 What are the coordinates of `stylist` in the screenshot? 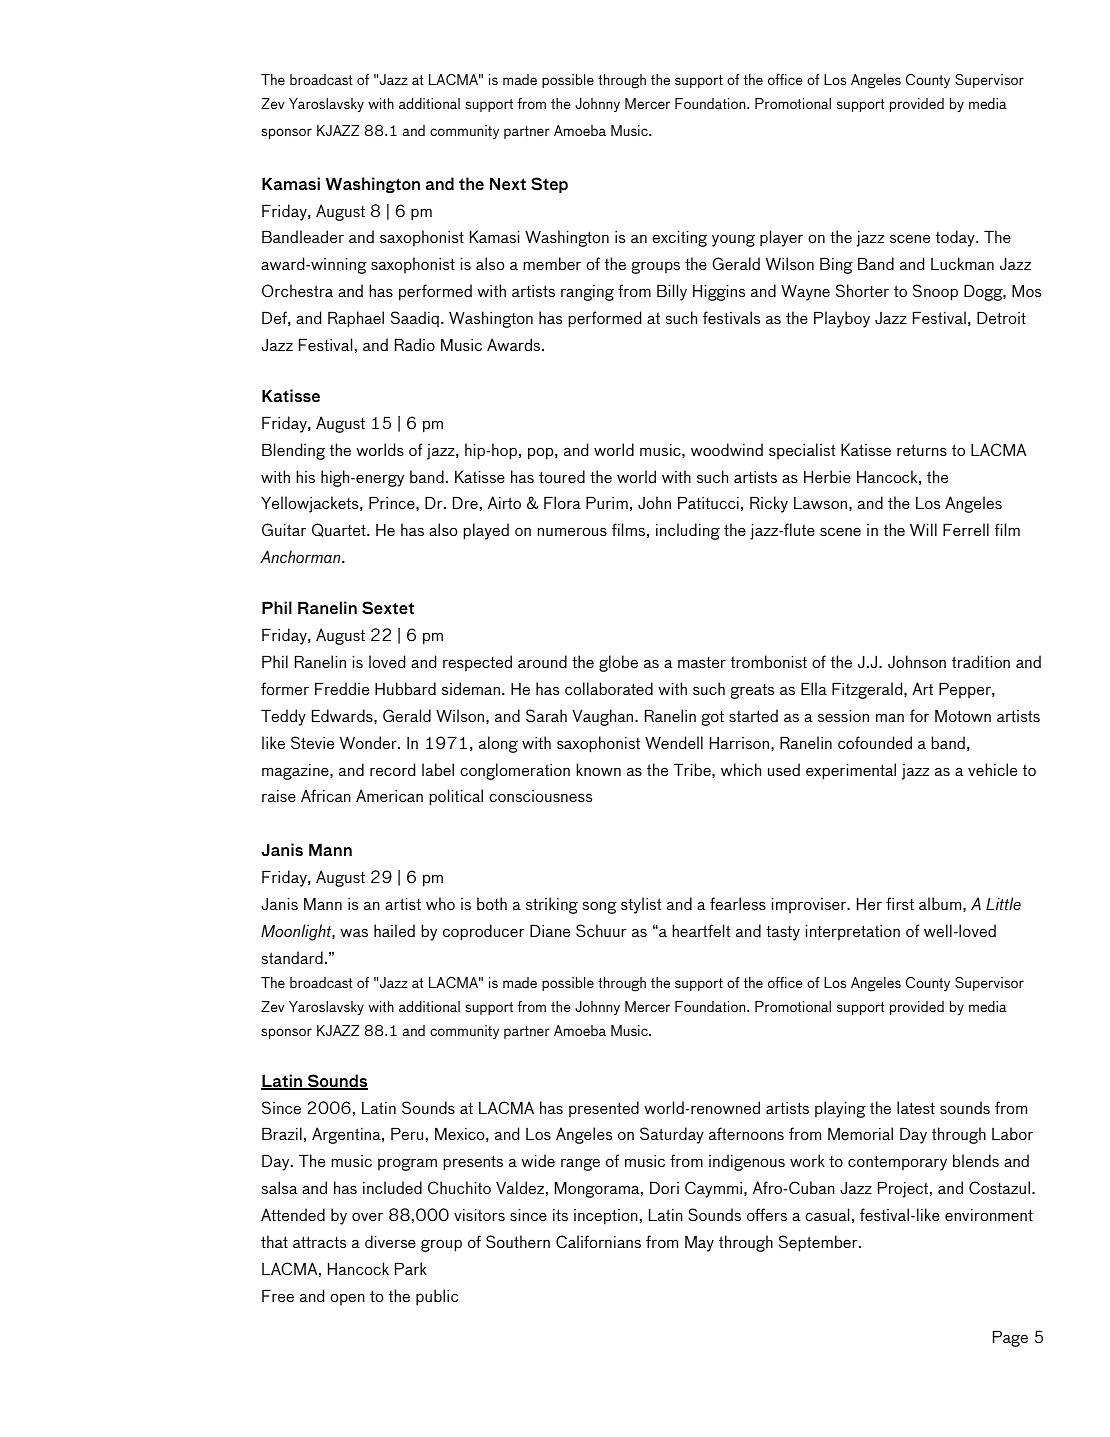 It's located at (641, 905).
